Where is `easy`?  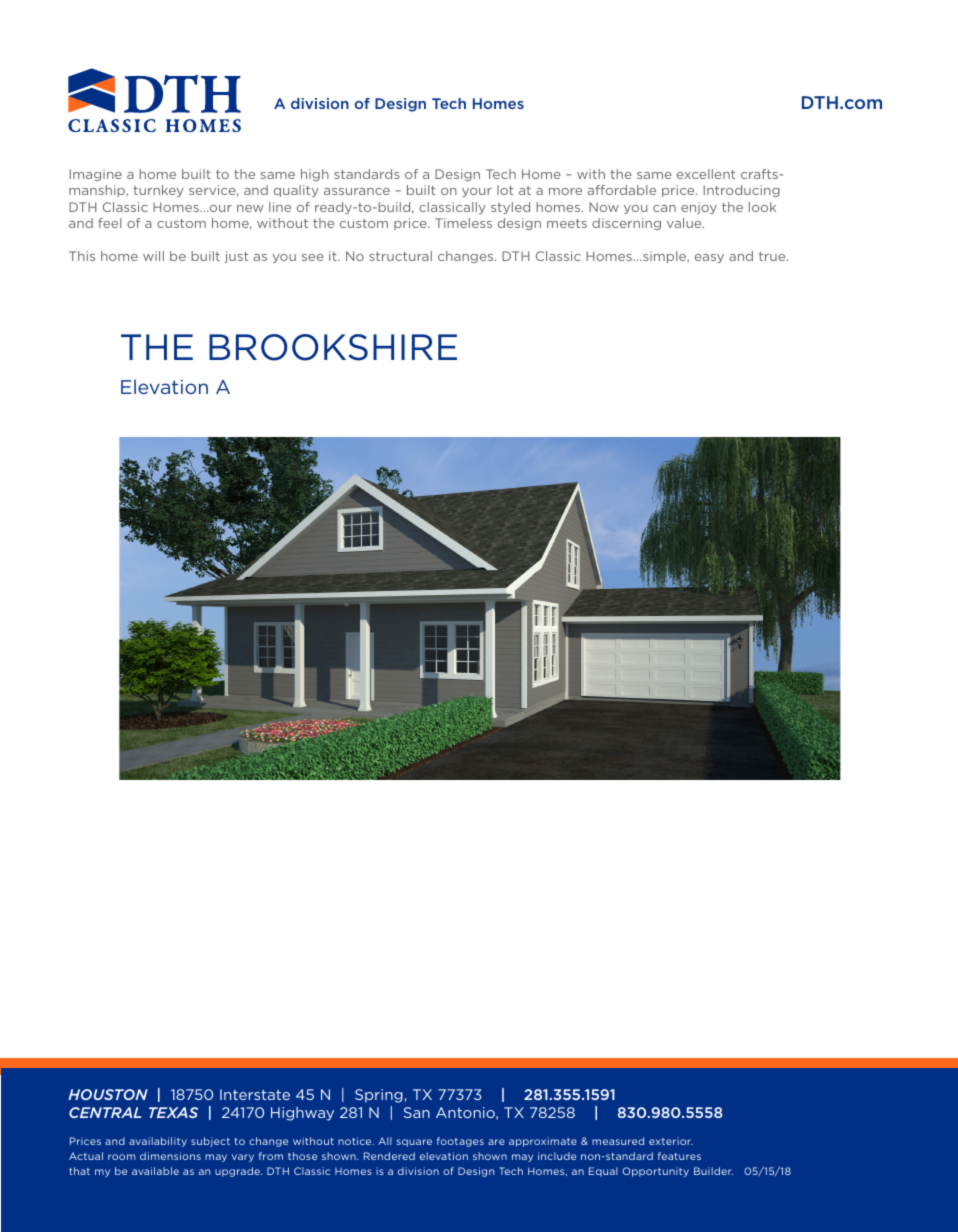 easy is located at coordinates (709, 258).
